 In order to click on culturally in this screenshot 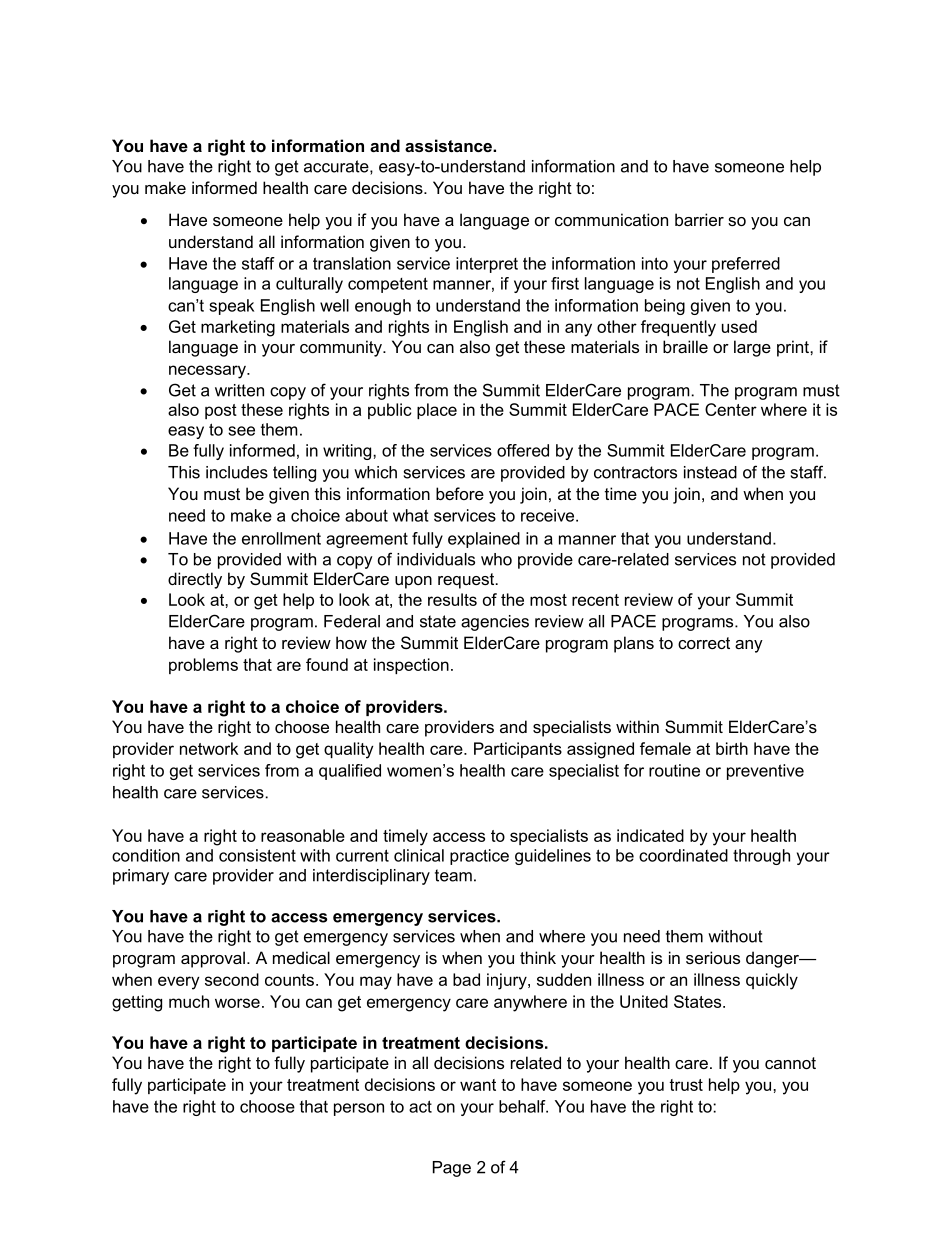, I will do `click(309, 285)`.
